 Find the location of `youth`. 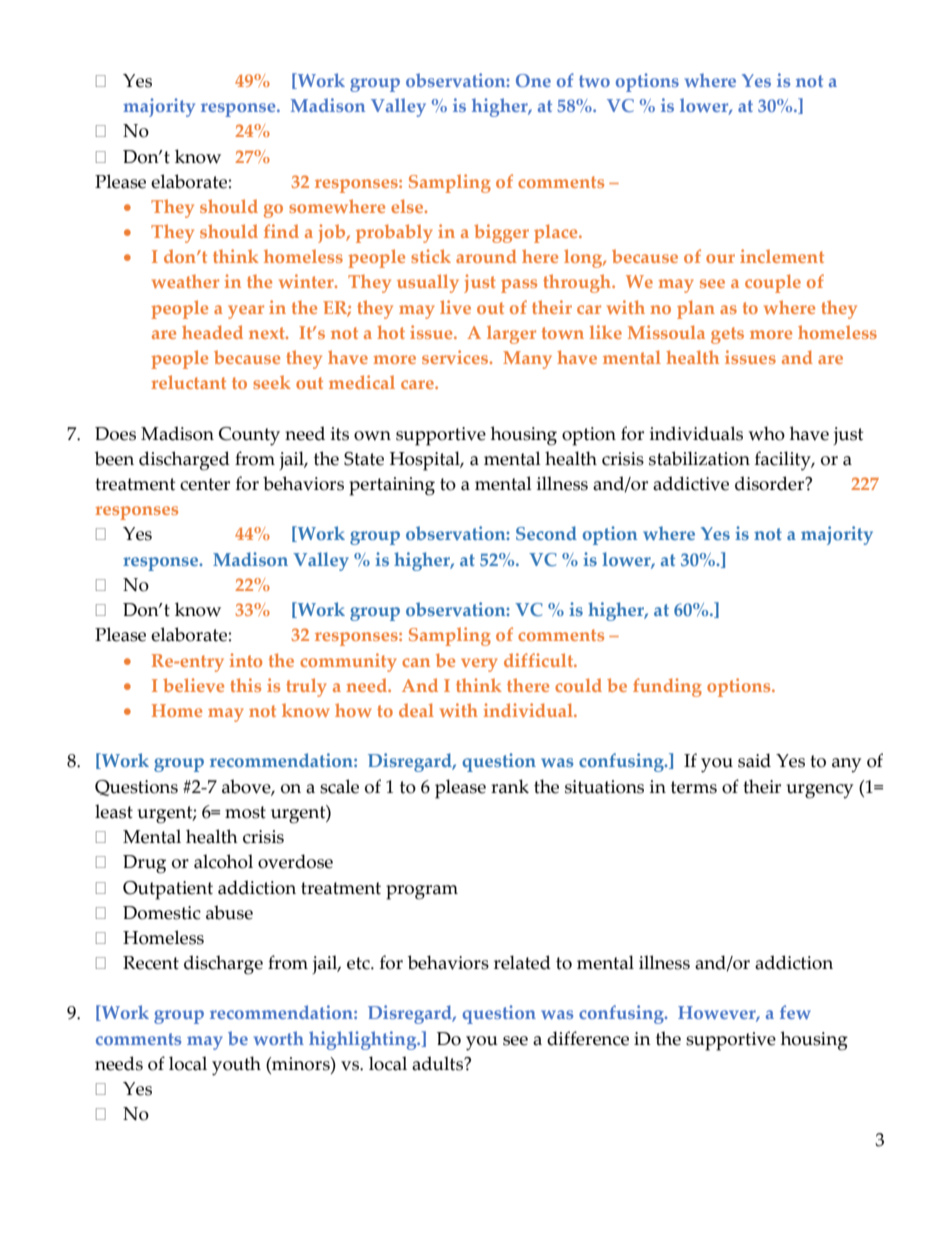

youth is located at coordinates (236, 1066).
